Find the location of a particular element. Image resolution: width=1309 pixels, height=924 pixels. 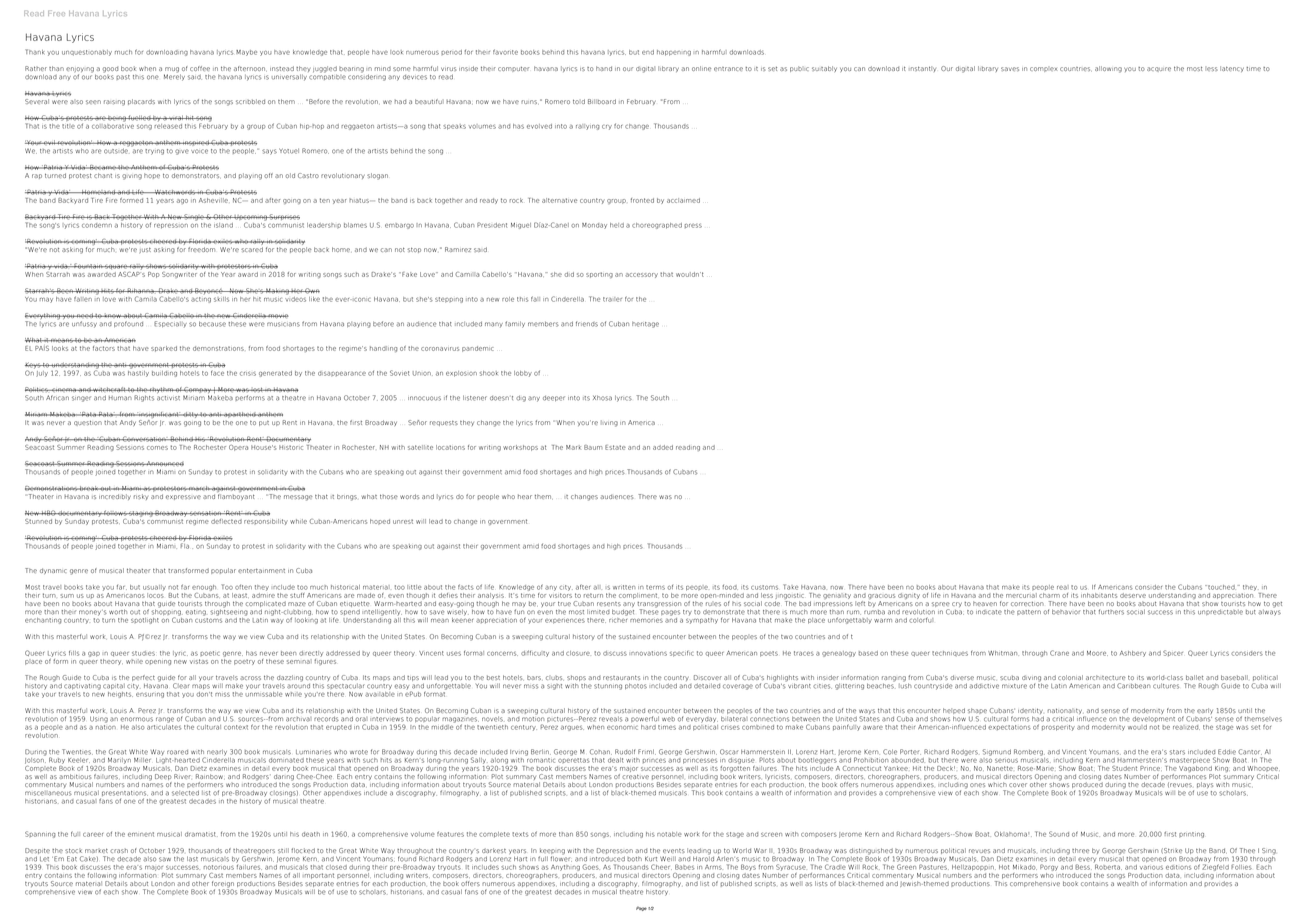

three is located at coordinates (1080, 850).
